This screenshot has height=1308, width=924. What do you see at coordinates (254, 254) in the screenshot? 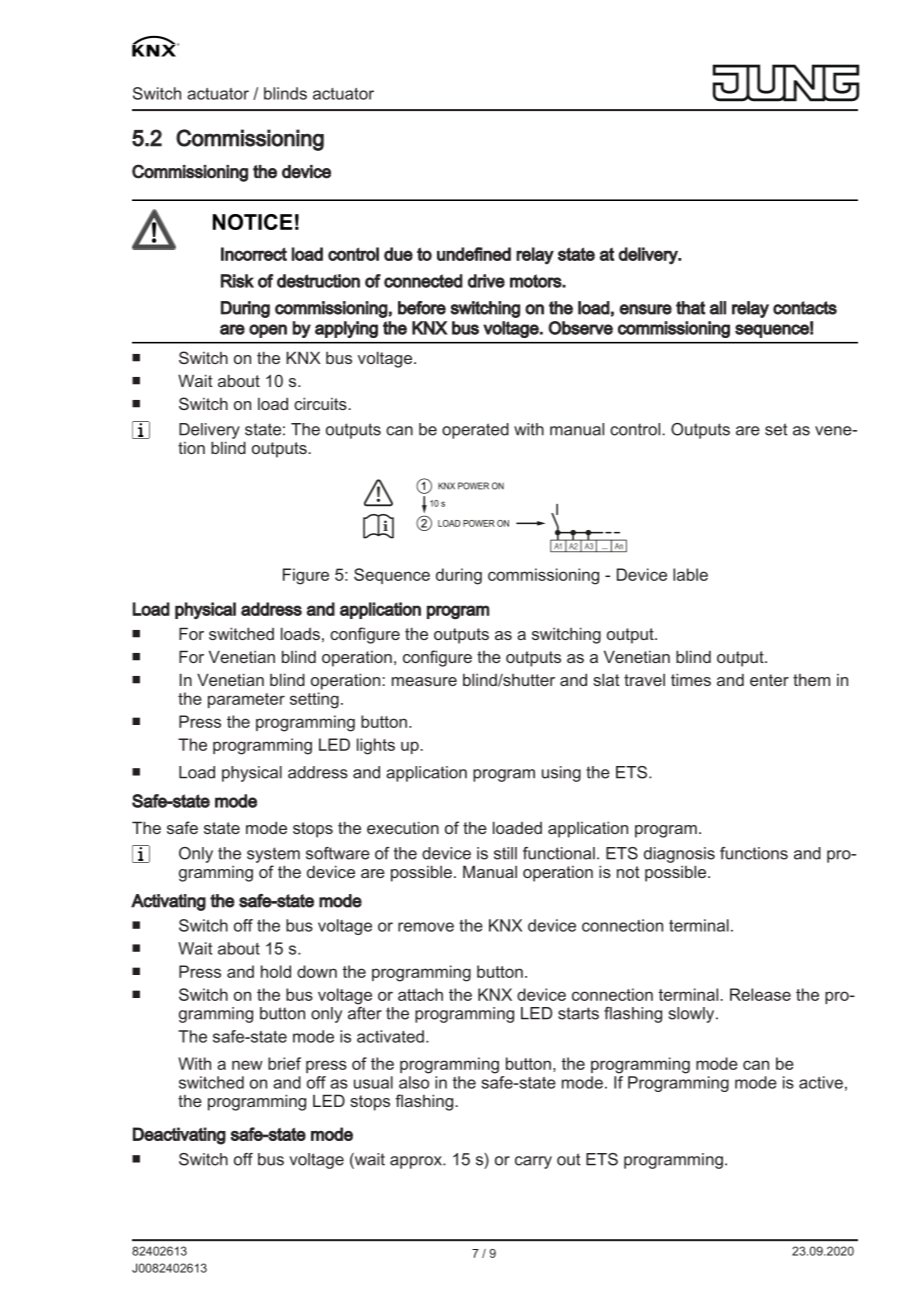
I see `Incorrect` at bounding box center [254, 254].
